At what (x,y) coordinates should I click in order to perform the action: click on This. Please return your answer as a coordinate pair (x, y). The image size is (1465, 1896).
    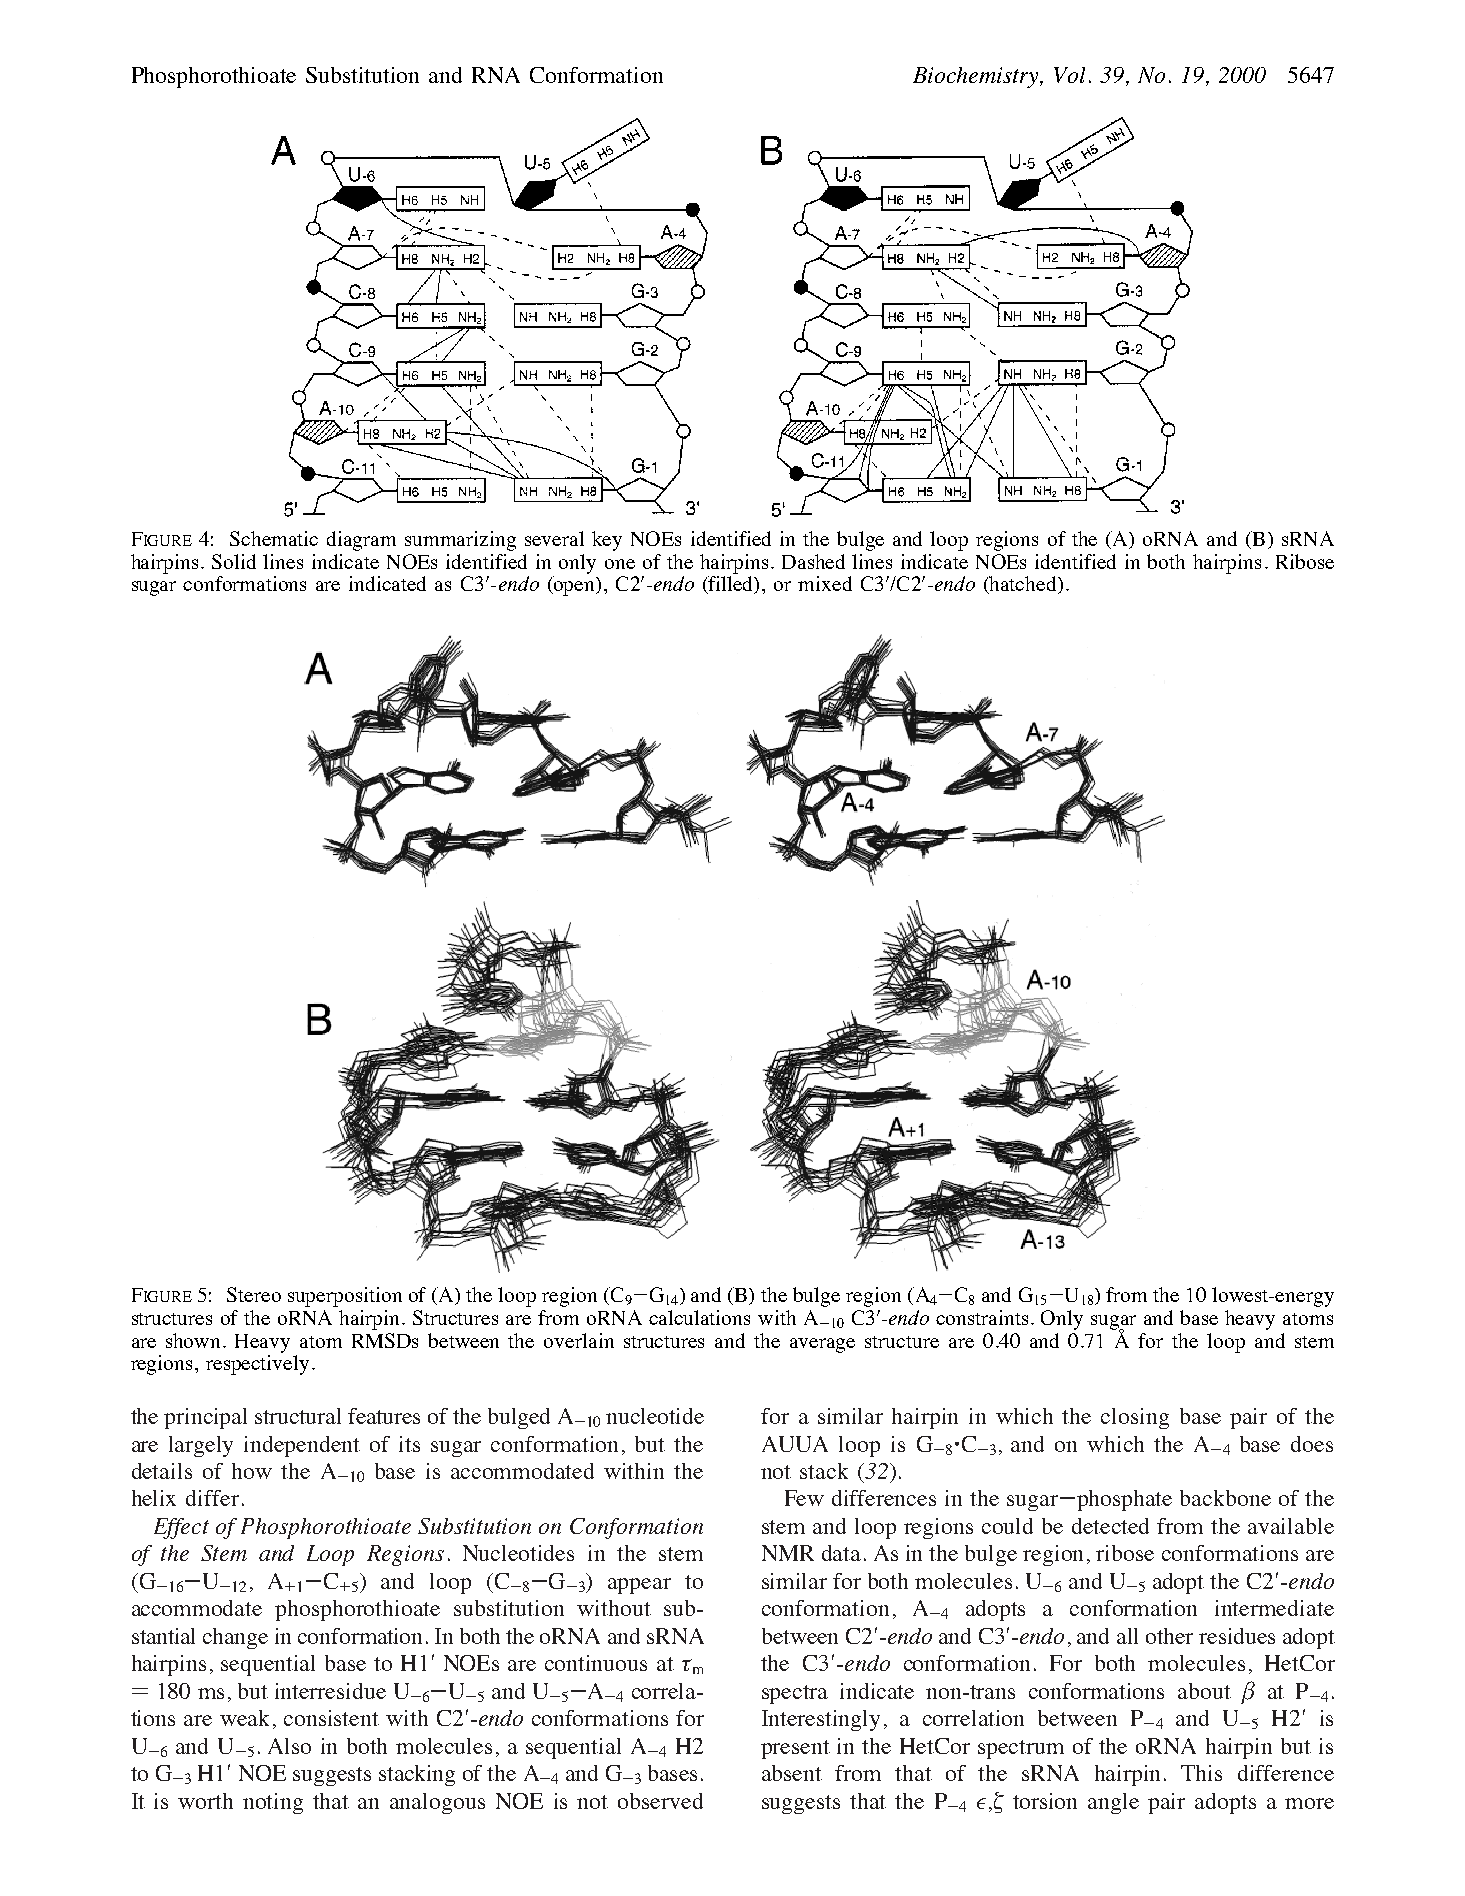
    Looking at the image, I should click on (1201, 1773).
